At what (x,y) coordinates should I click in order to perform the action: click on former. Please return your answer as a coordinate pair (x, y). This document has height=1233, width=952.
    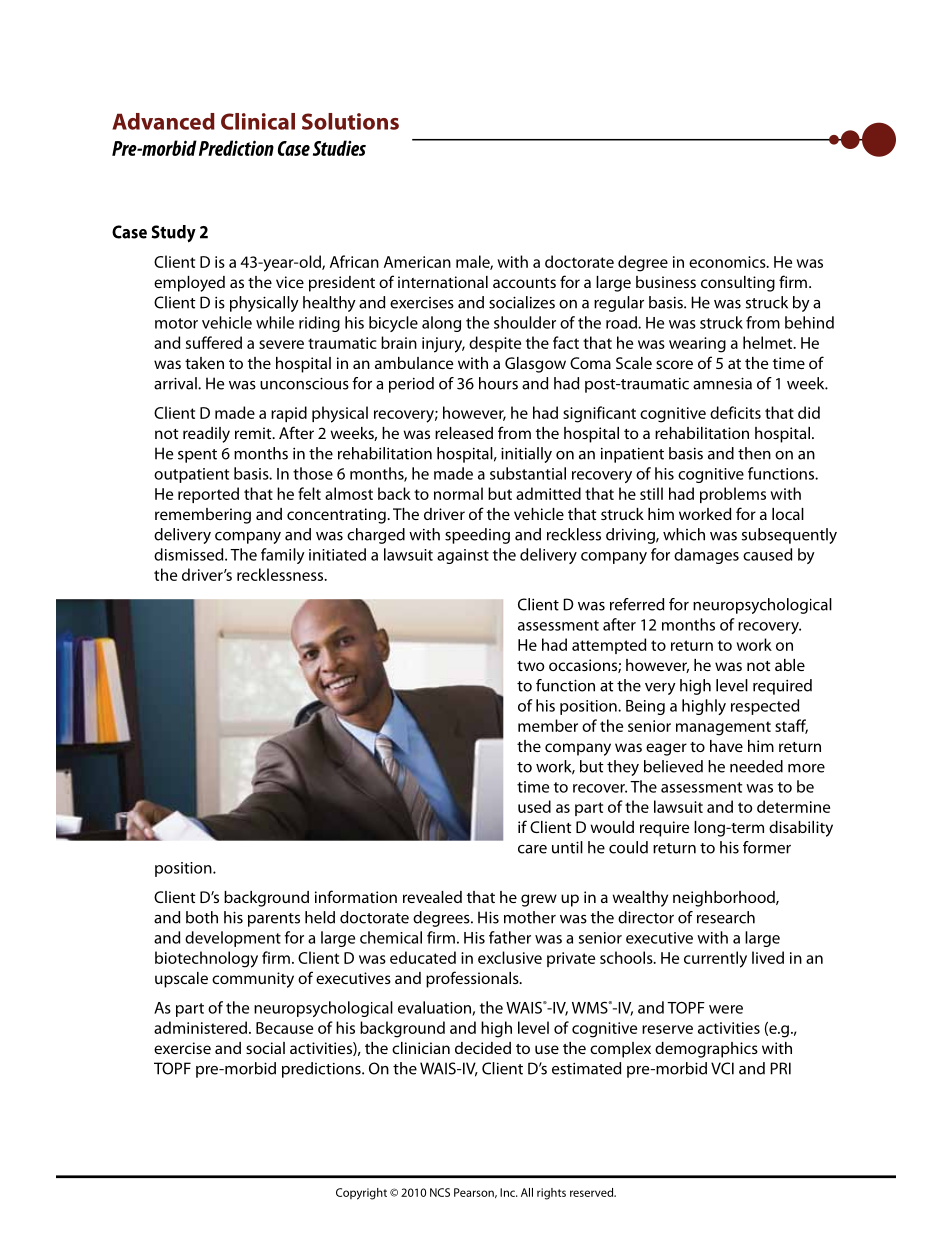
    Looking at the image, I should click on (767, 847).
